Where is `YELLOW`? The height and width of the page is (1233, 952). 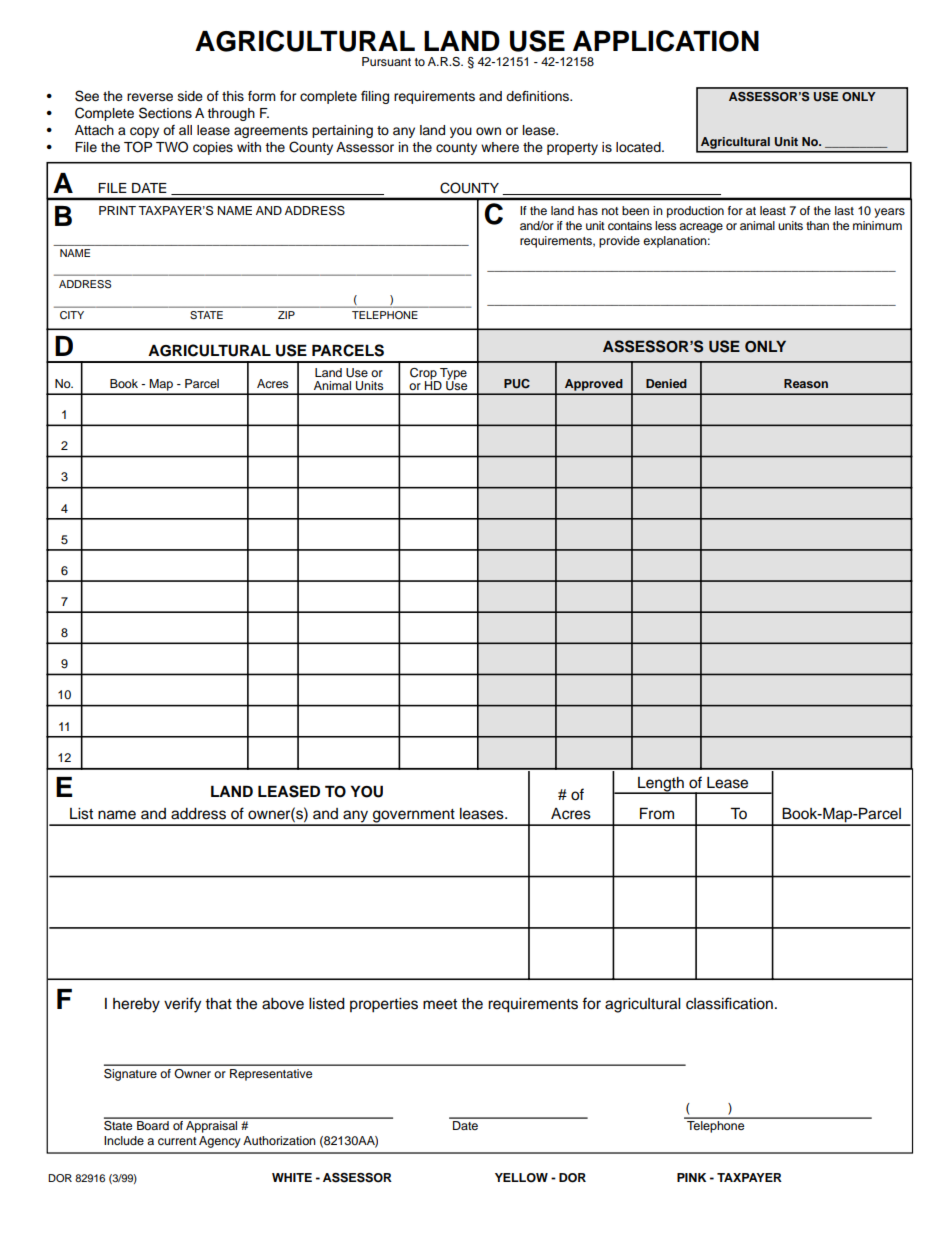
YELLOW is located at coordinates (521, 1178).
